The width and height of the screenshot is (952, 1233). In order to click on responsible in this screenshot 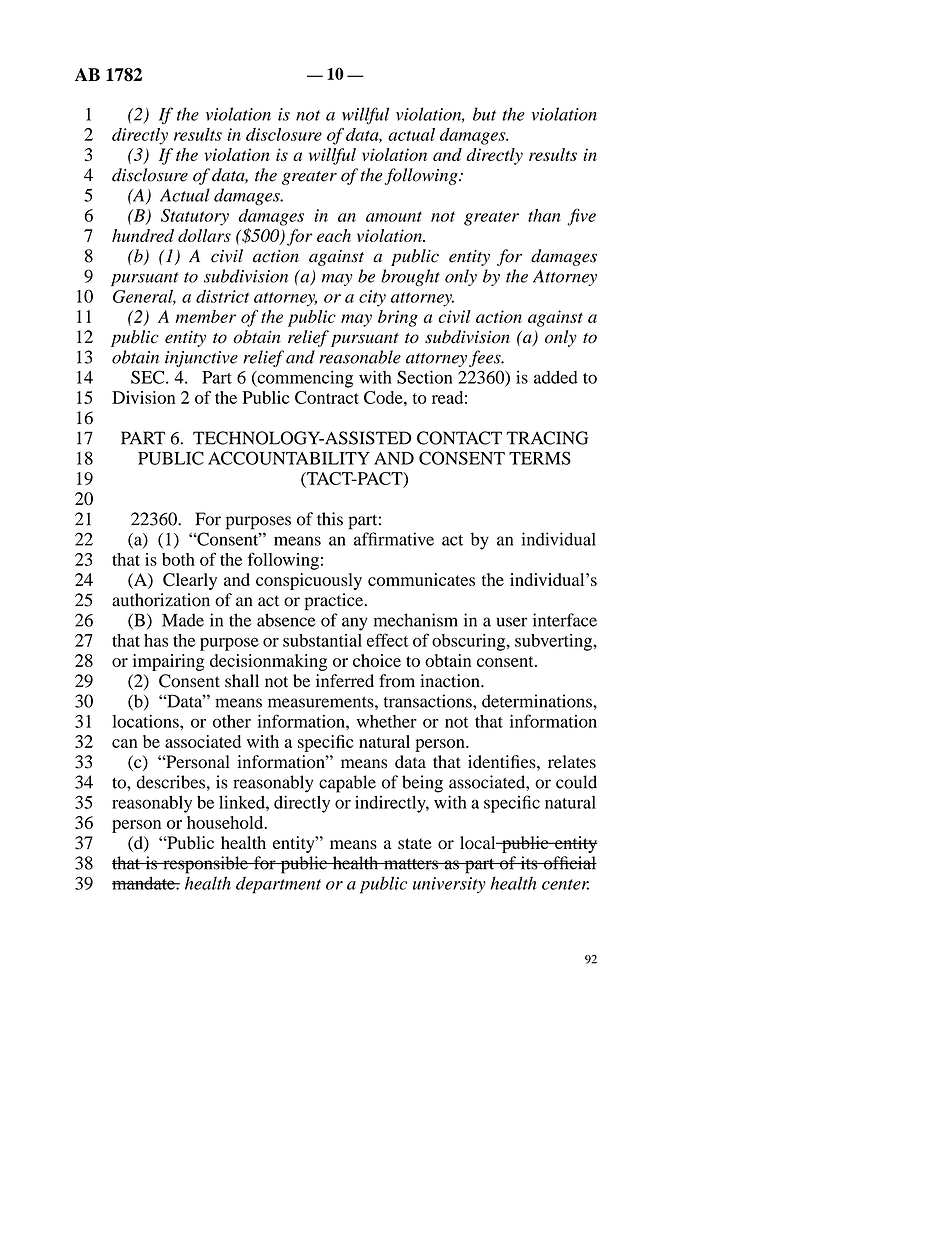, I will do `click(205, 865)`.
